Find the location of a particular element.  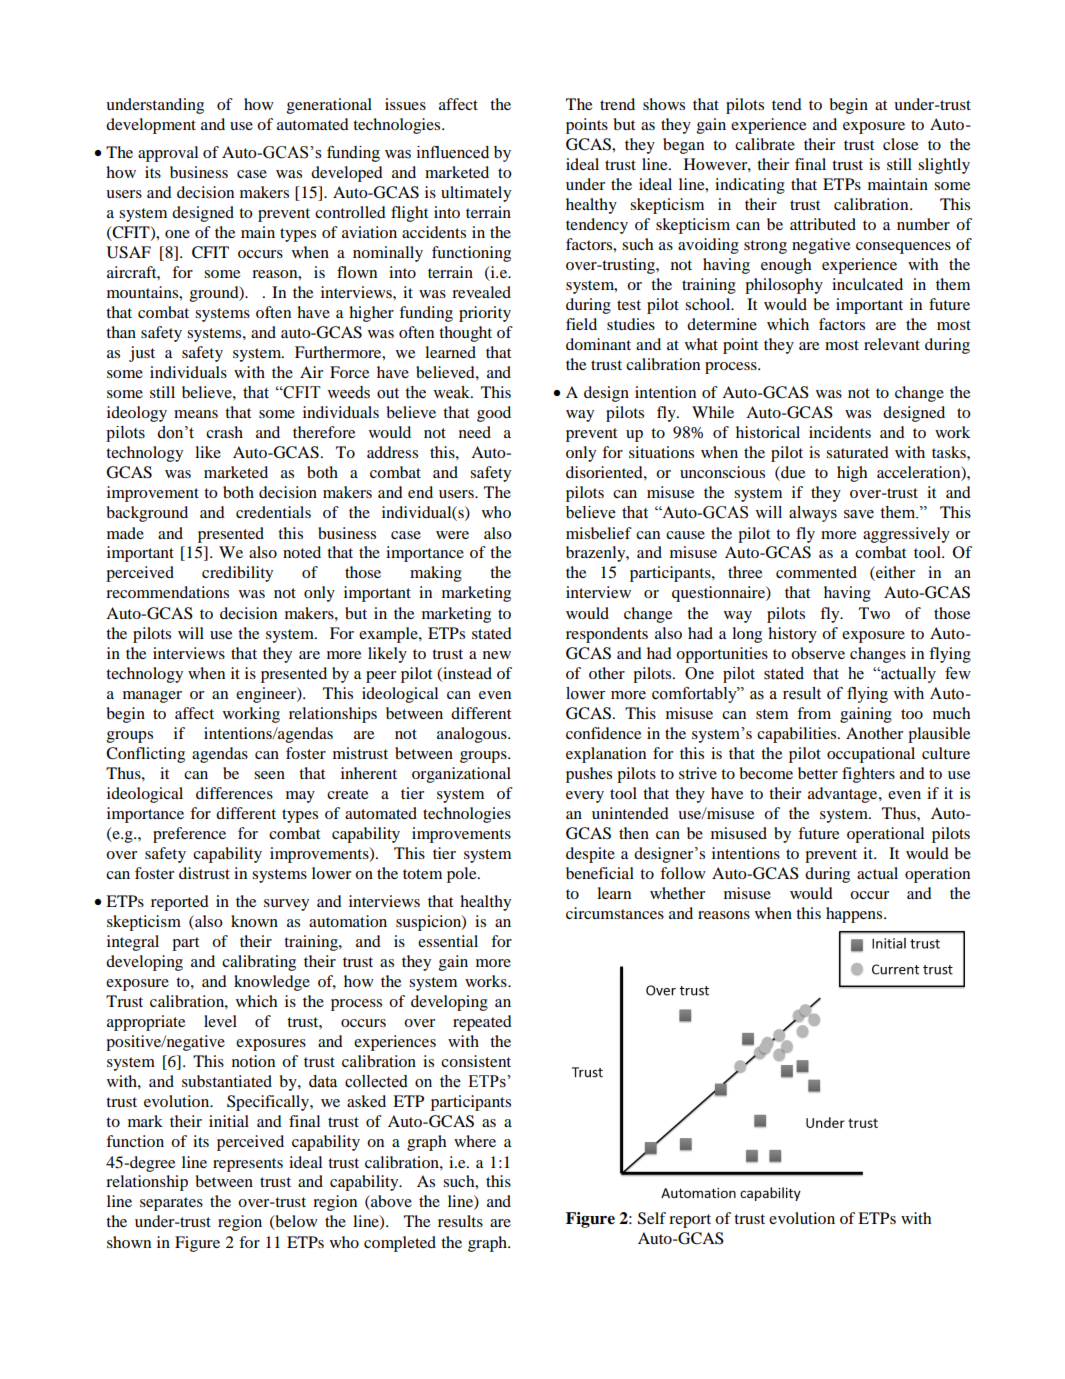

approval is located at coordinates (168, 154).
